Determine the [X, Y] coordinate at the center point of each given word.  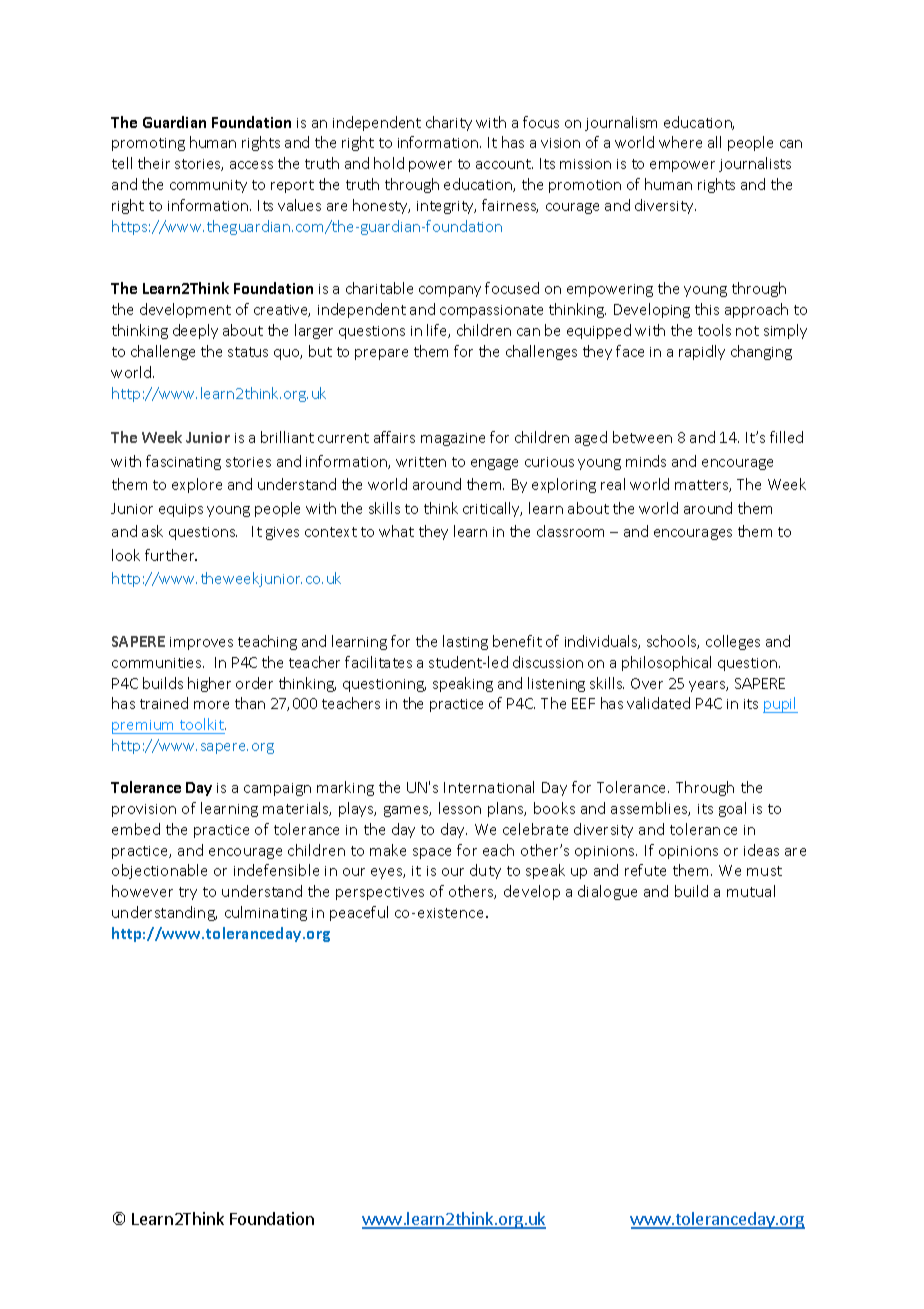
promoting [148, 144]
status [248, 352]
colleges [733, 642]
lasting [465, 642]
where [680, 142]
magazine [453, 439]
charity [449, 123]
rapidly [702, 352]
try [188, 893]
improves [201, 643]
